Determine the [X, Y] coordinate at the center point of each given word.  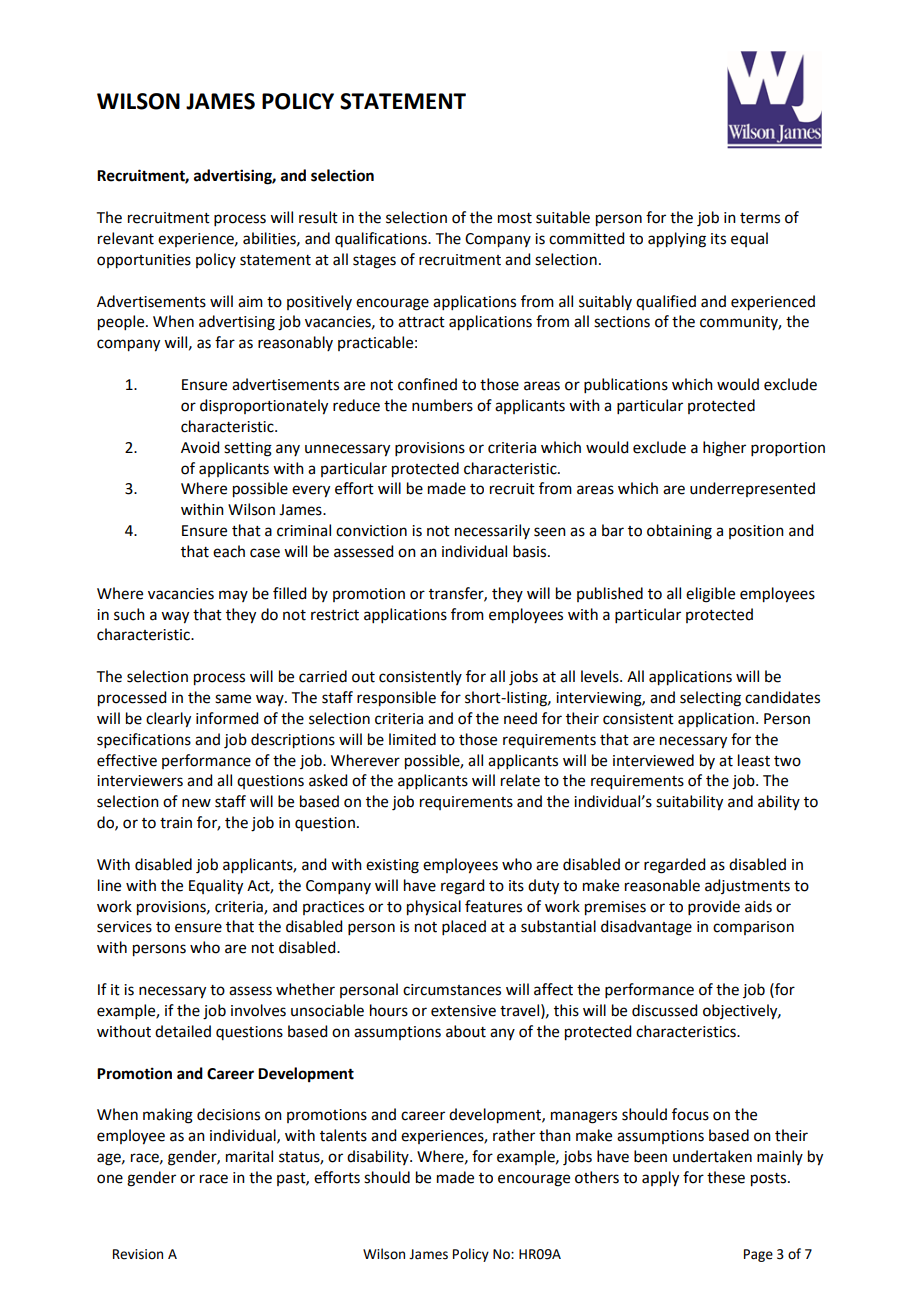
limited [412, 739]
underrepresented [752, 489]
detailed [183, 1031]
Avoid [200, 447]
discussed [664, 1010]
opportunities [144, 261]
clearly [168, 720]
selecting [710, 699]
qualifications [382, 239]
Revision [138, 1254]
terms [760, 218]
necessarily [492, 531]
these [726, 1177]
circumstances [452, 990]
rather [514, 1135]
